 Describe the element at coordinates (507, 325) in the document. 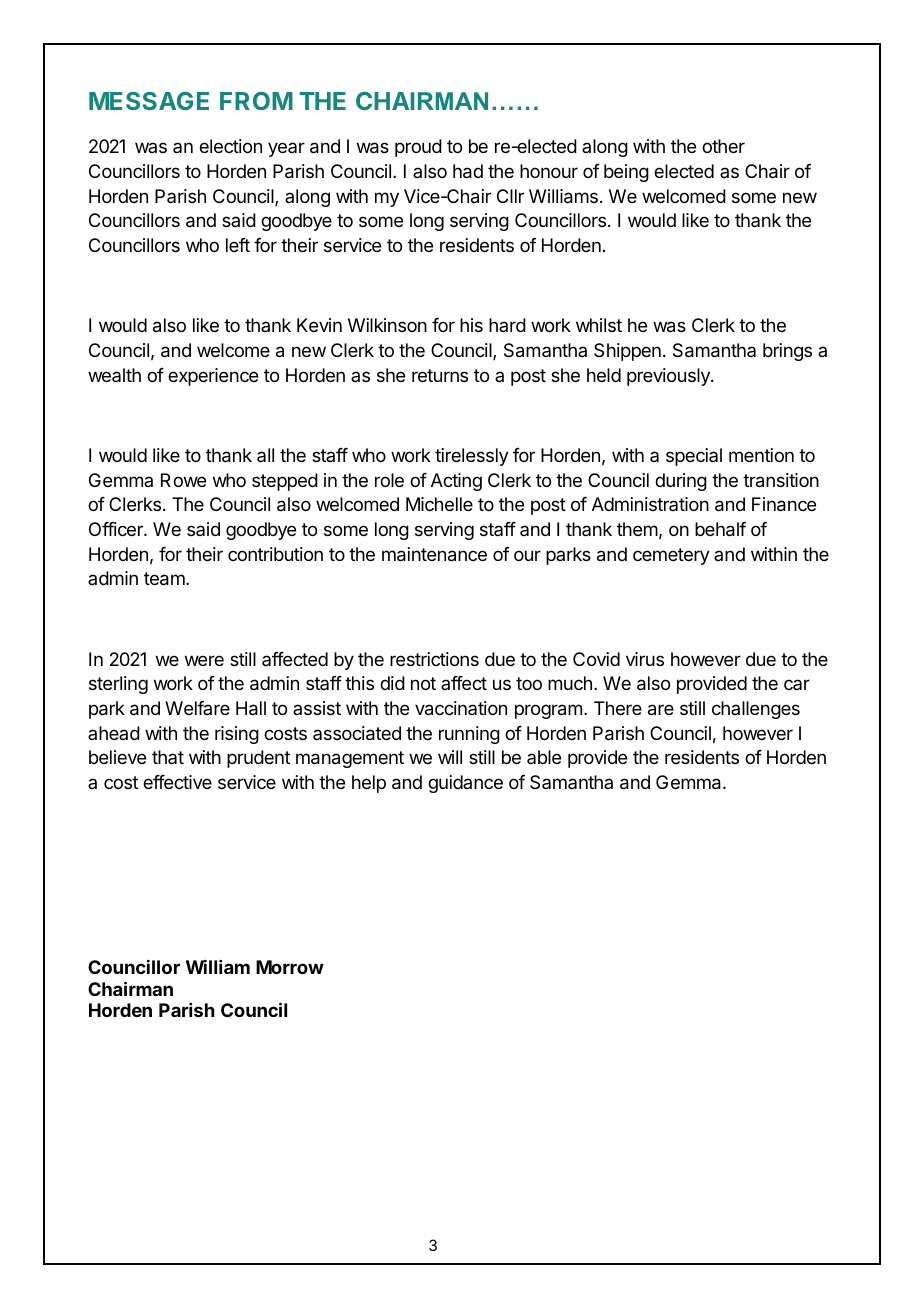

I see `hard` at that location.
